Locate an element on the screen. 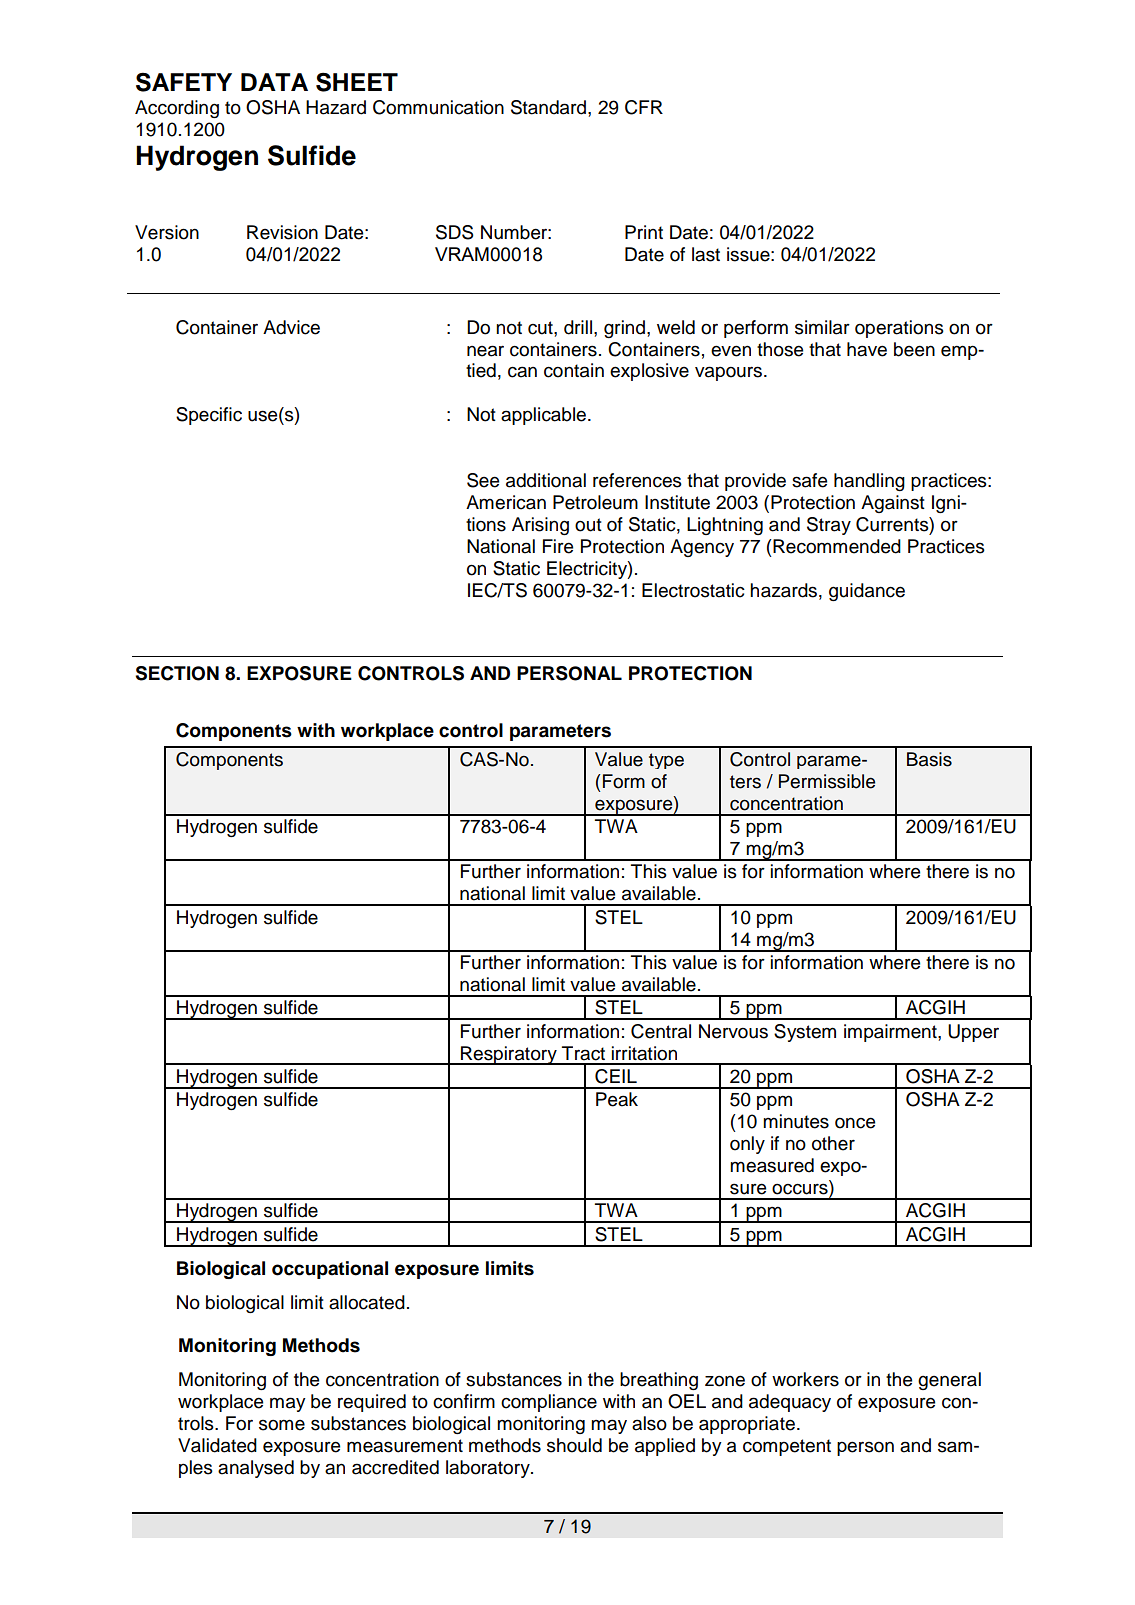  SECTION is located at coordinates (177, 673).
